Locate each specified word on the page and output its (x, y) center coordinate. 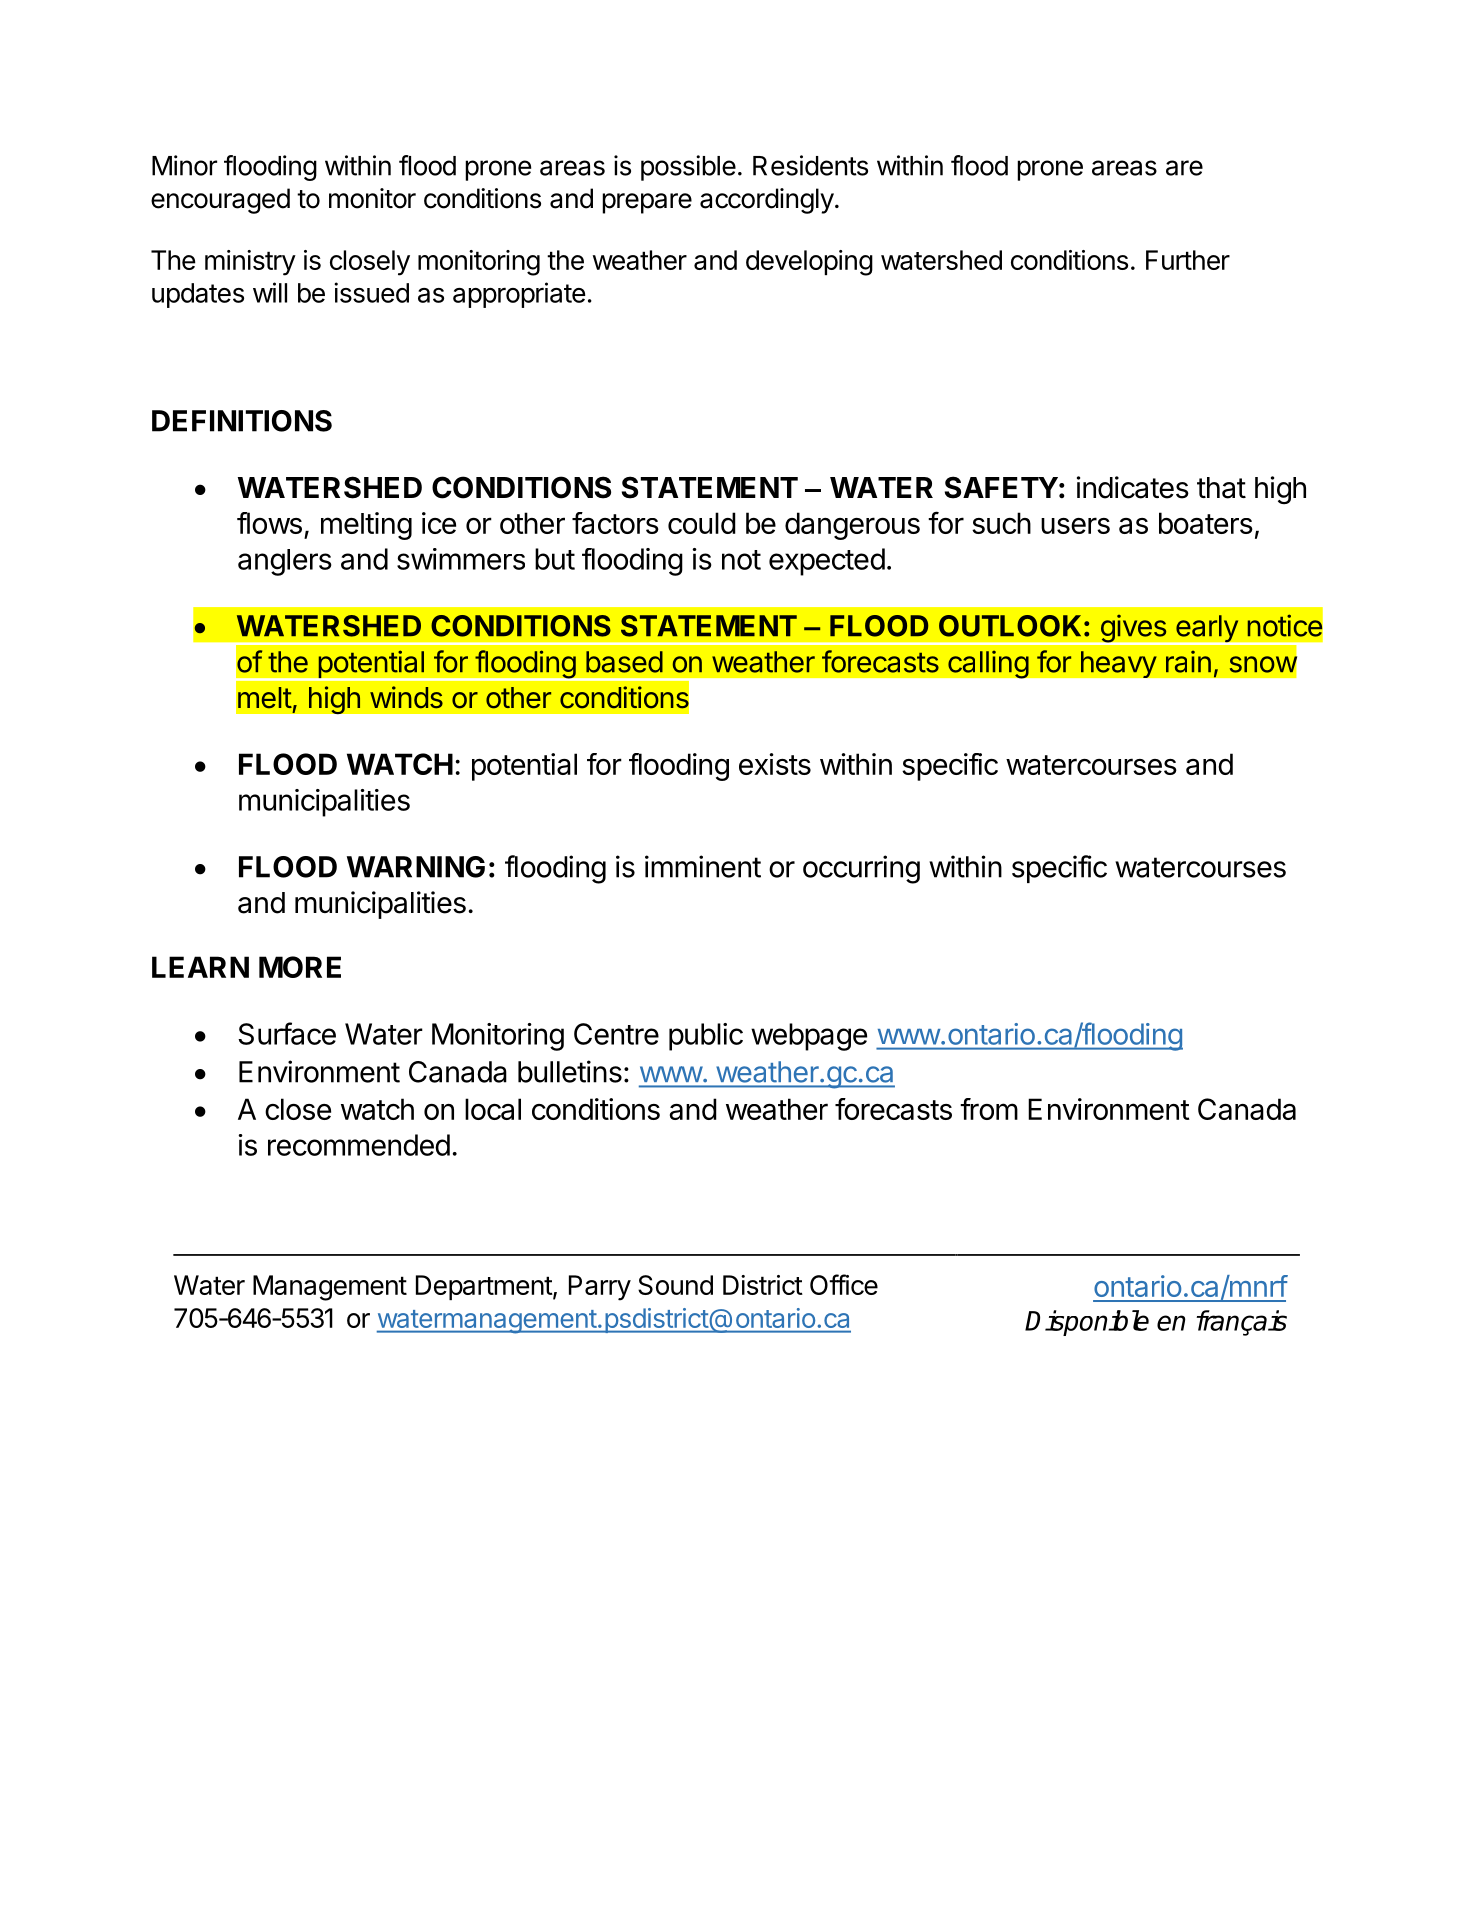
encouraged (220, 201)
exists (775, 764)
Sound (675, 1285)
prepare (647, 203)
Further (1188, 260)
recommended (359, 1145)
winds (406, 697)
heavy (1119, 664)
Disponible (1087, 1323)
